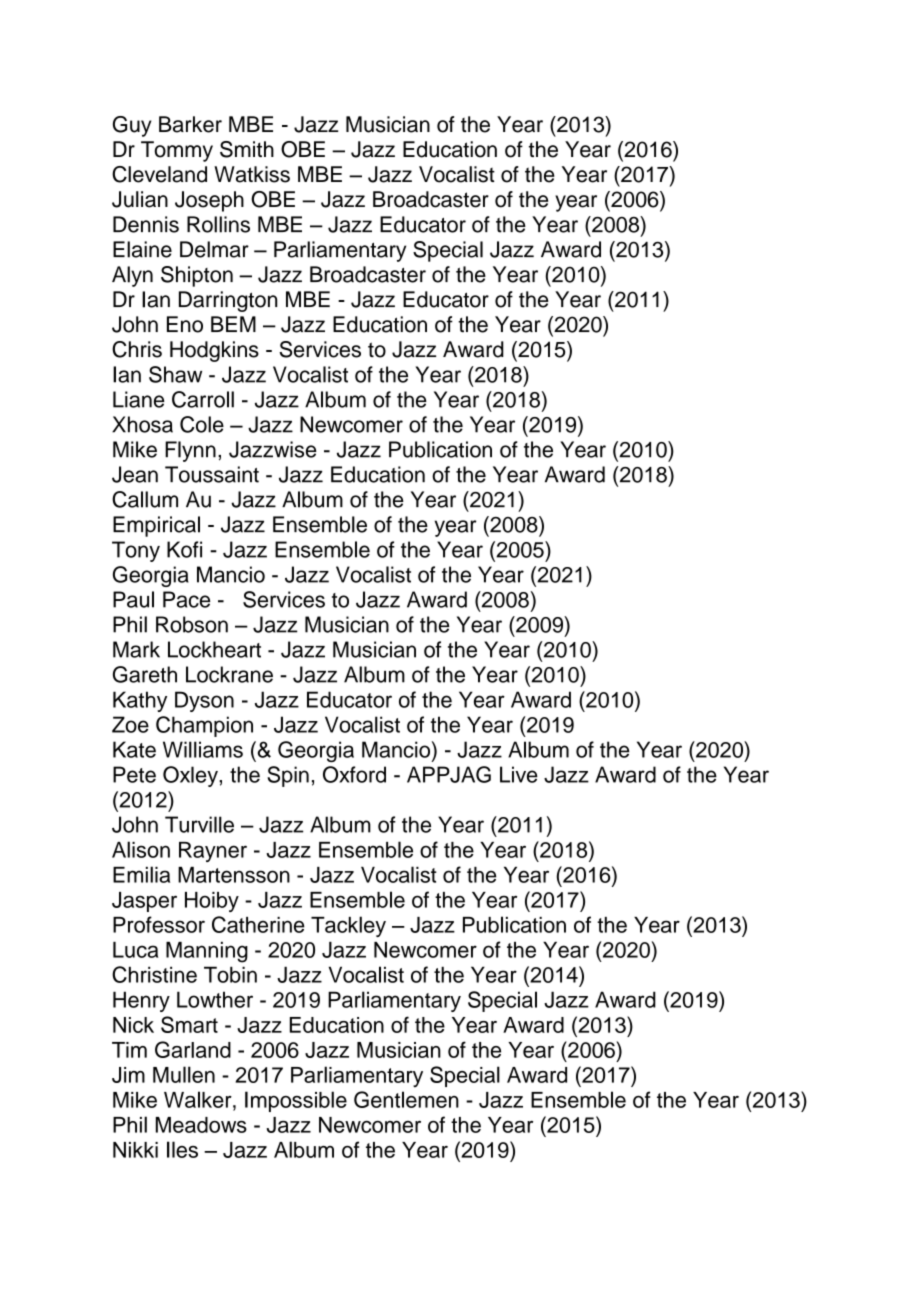 The width and height of the screenshot is (924, 1308). I want to click on Impossible, so click(296, 1101).
